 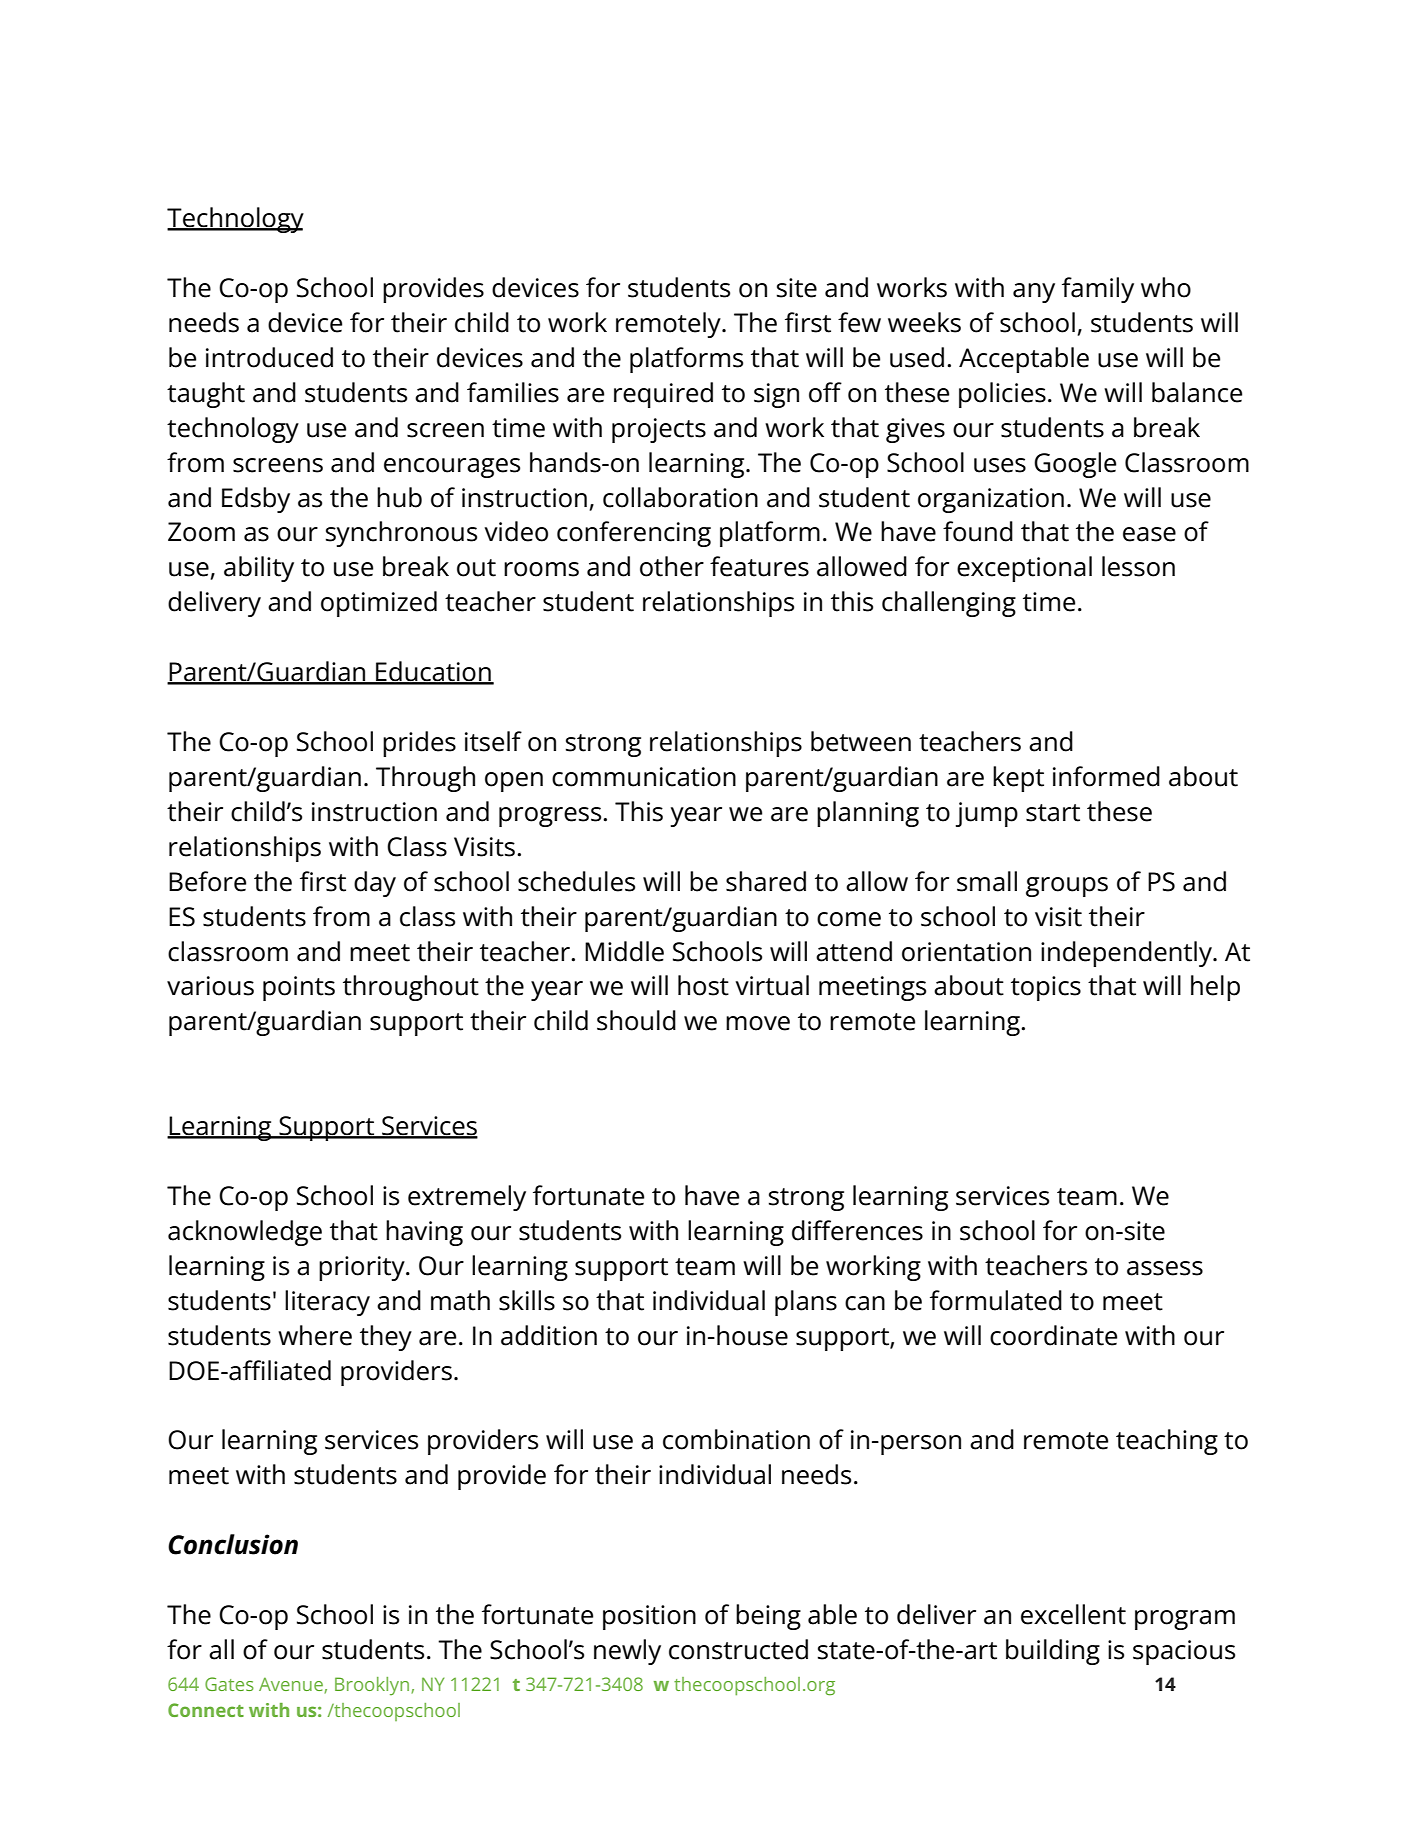 I want to click on communication, so click(x=644, y=777).
